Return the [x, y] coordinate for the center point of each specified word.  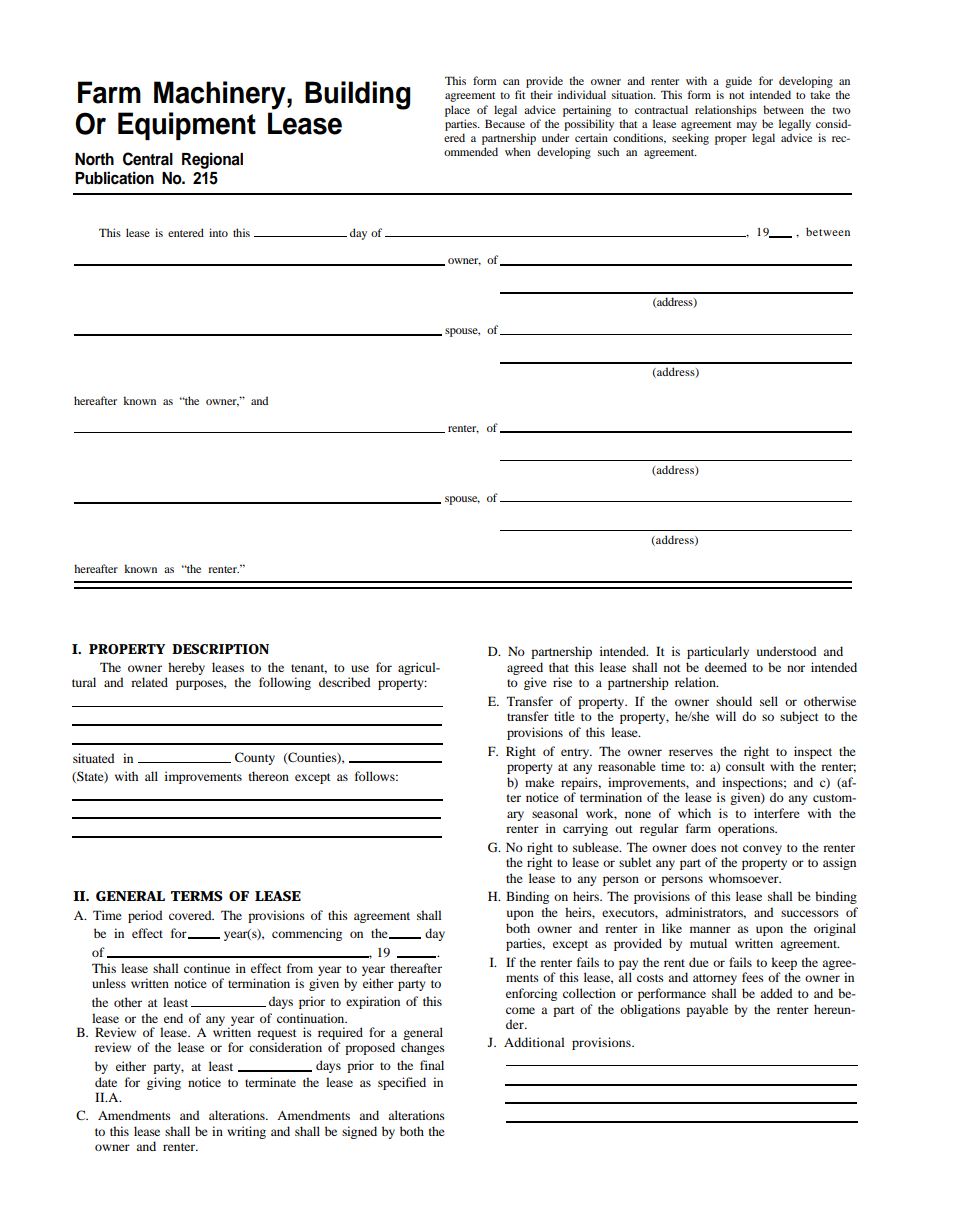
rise [562, 682]
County [255, 758]
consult [745, 766]
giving [164, 1083]
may [747, 126]
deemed [726, 667]
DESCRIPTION [220, 649]
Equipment [187, 126]
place [457, 111]
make [539, 782]
